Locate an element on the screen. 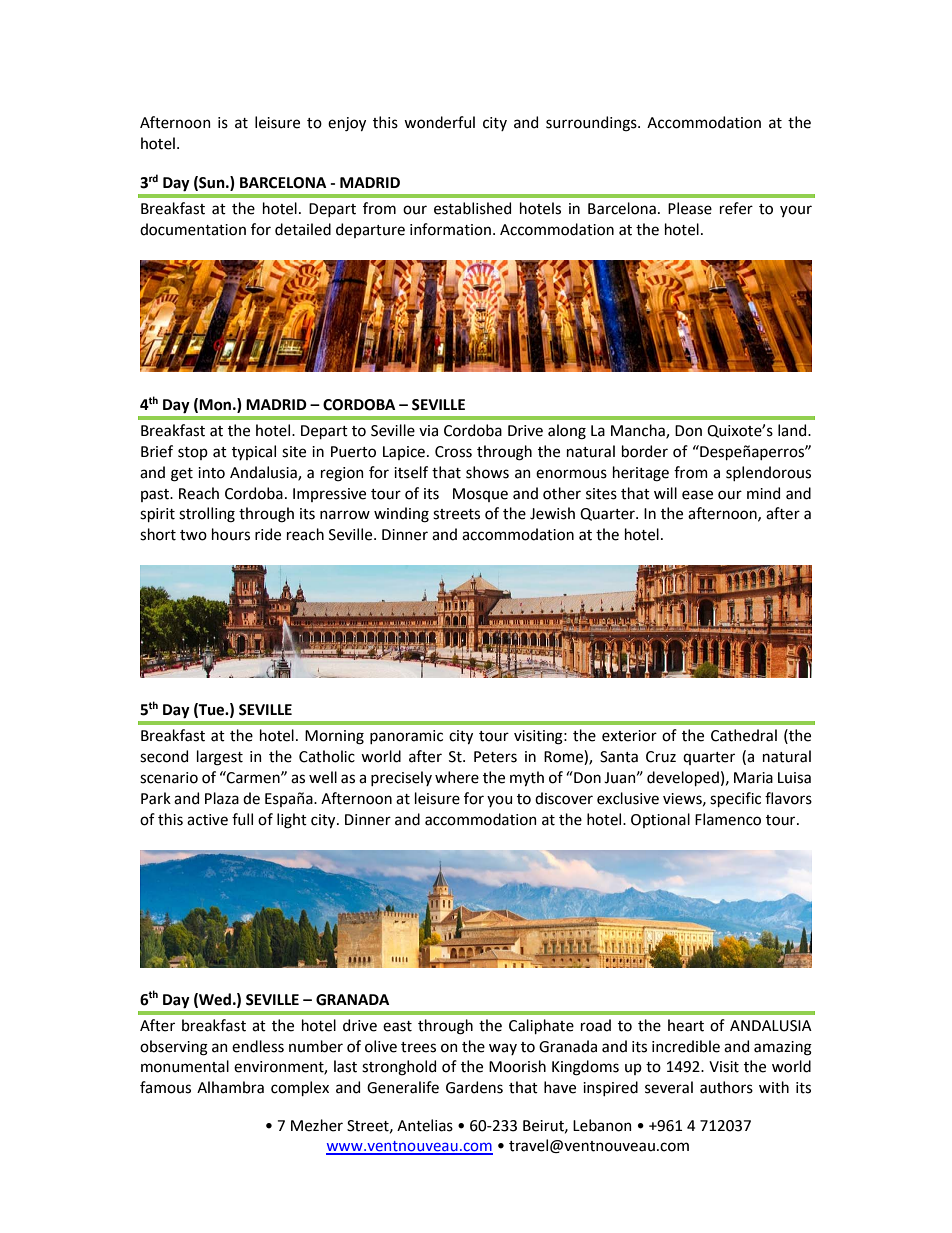 The width and height of the screenshot is (952, 1233). where is located at coordinates (457, 777).
